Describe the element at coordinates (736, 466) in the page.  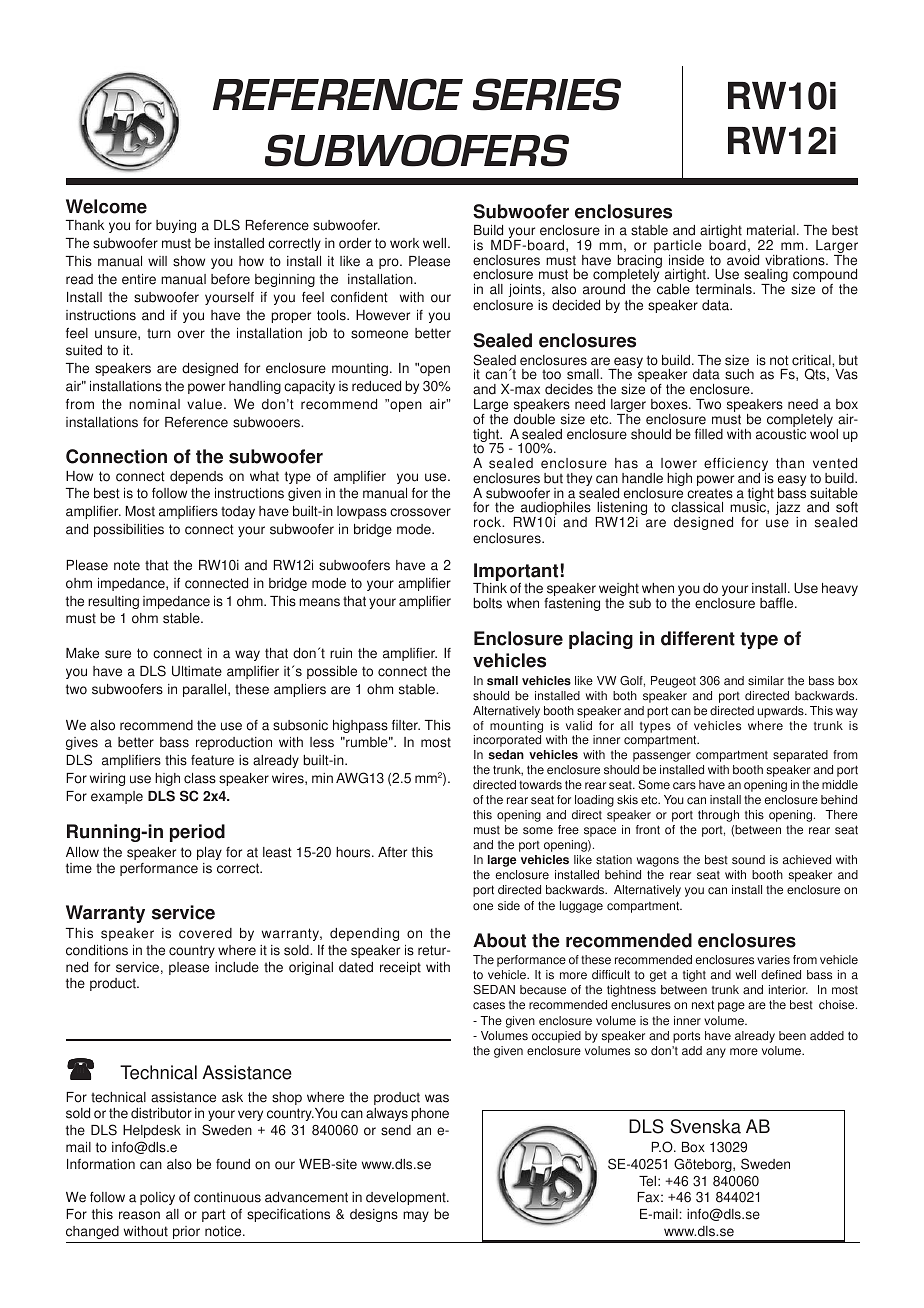
I see `efficiency` at that location.
